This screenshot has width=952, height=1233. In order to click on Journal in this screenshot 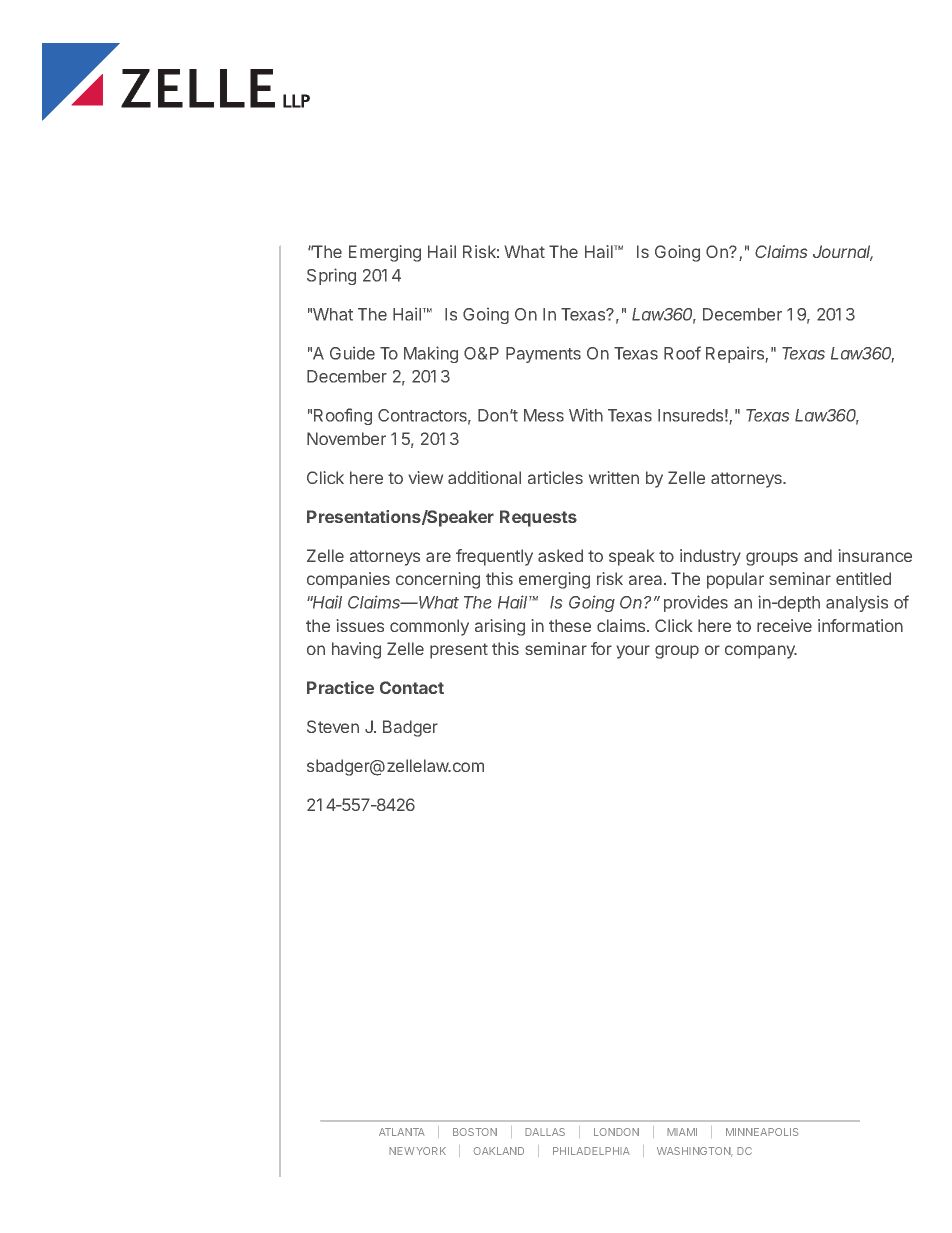, I will do `click(843, 253)`.
